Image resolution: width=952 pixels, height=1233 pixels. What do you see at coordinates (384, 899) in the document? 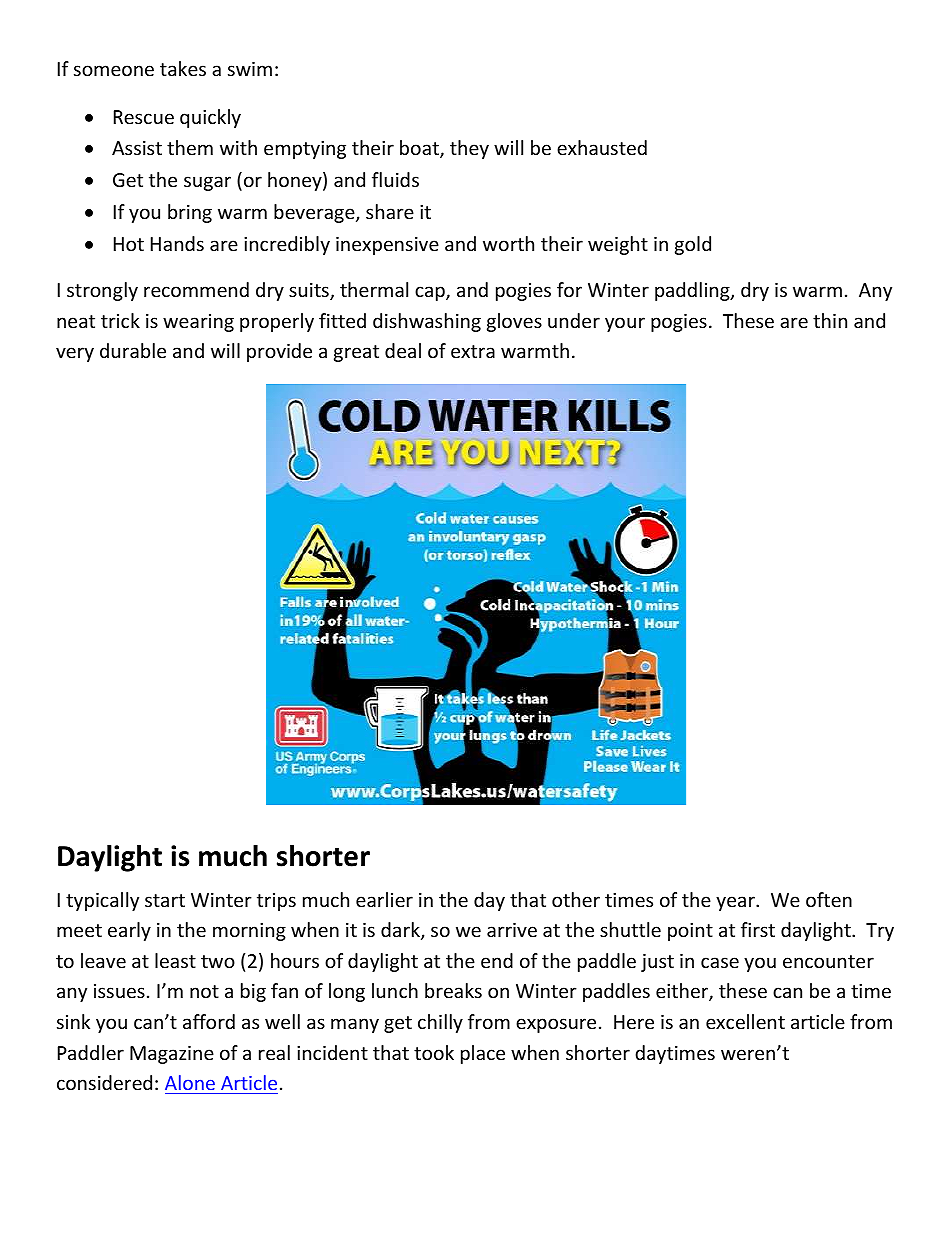
I see `earlier` at bounding box center [384, 899].
